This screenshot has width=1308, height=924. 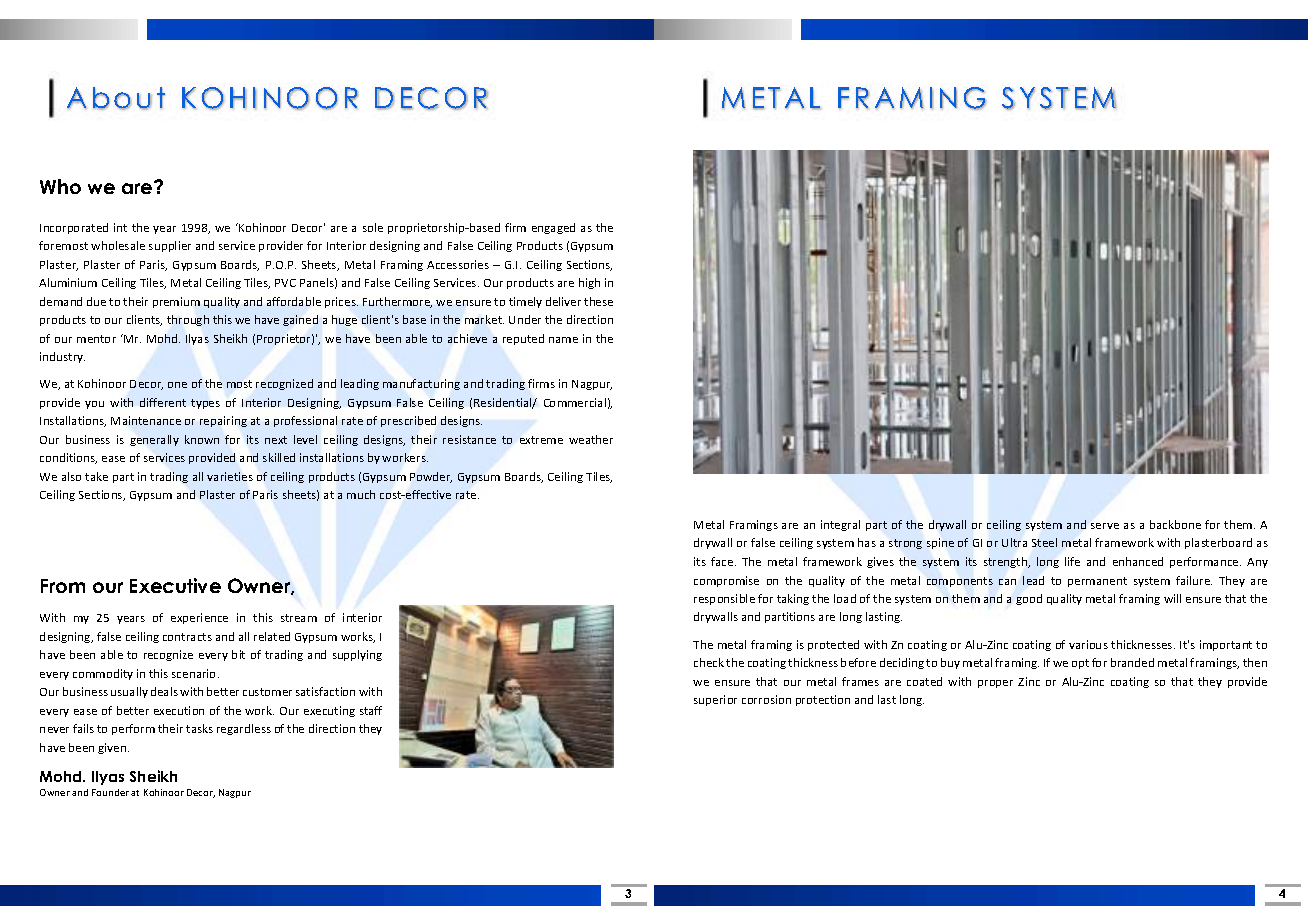 What do you see at coordinates (715, 700) in the screenshot?
I see `superior` at bounding box center [715, 700].
